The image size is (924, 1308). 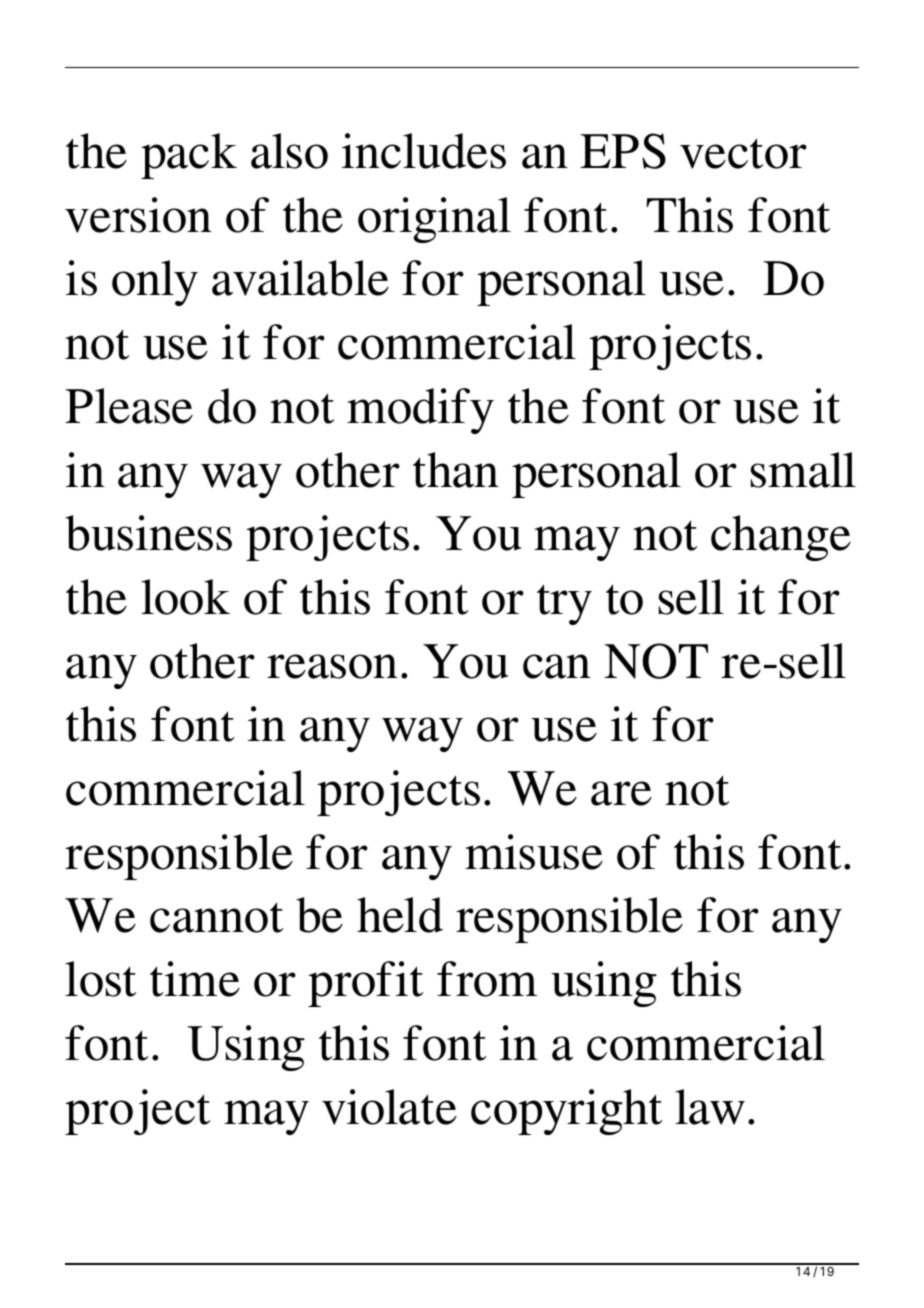 What do you see at coordinates (534, 852) in the page?
I see `misuse` at bounding box center [534, 852].
